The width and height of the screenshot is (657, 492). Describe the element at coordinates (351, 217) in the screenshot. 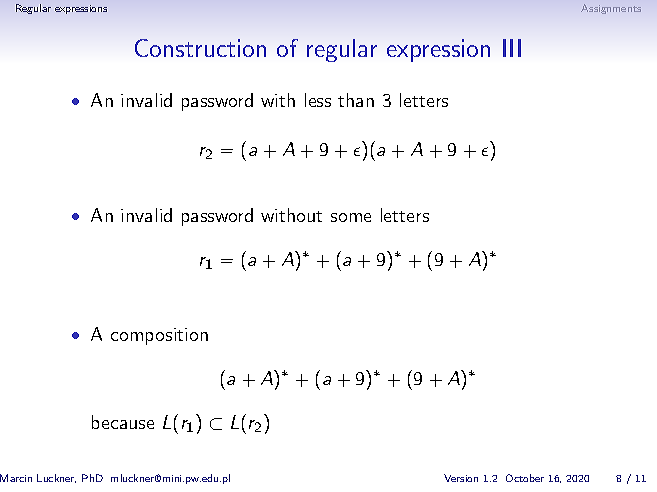

I see `some` at that location.
